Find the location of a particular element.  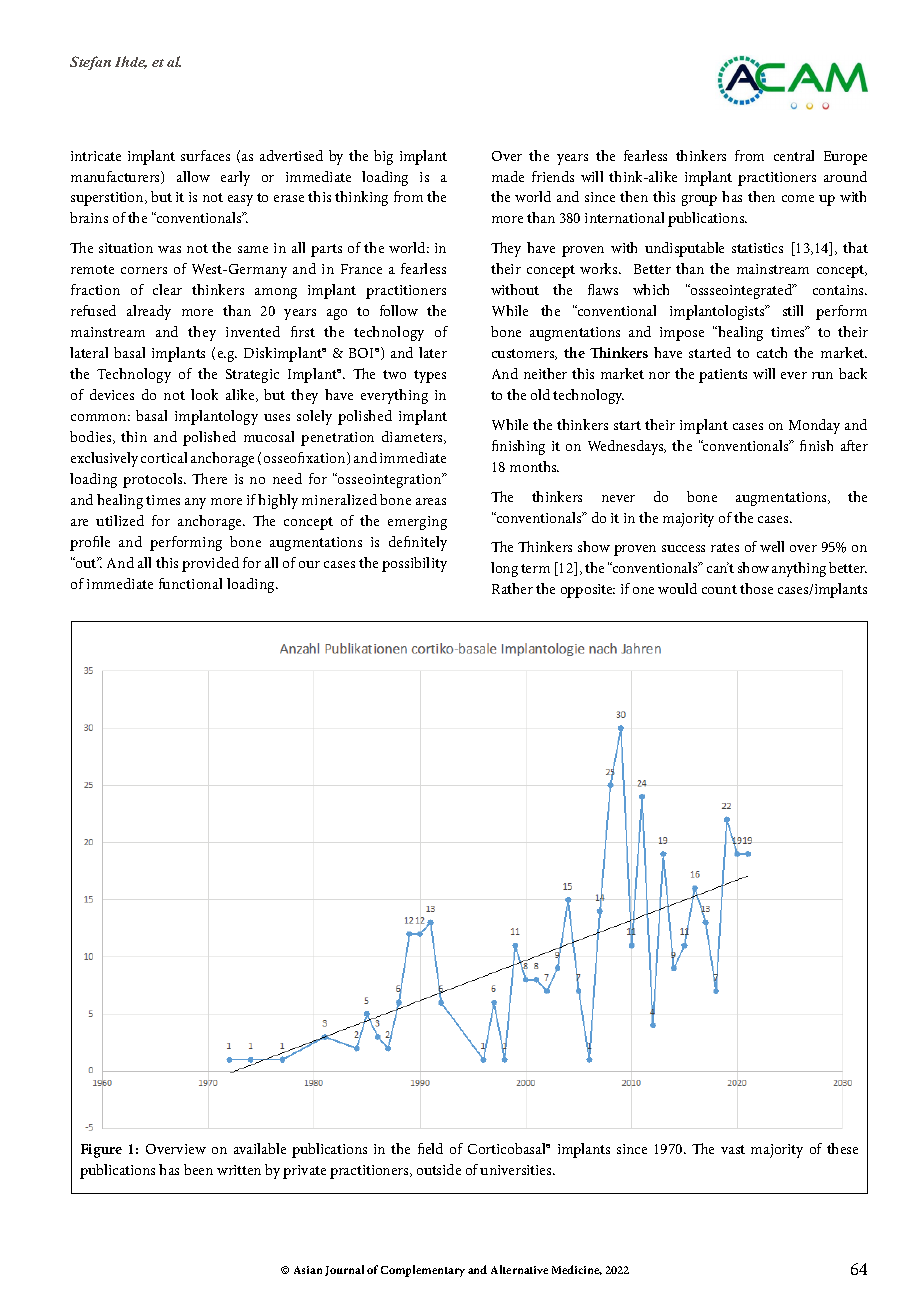

central is located at coordinates (794, 155).
